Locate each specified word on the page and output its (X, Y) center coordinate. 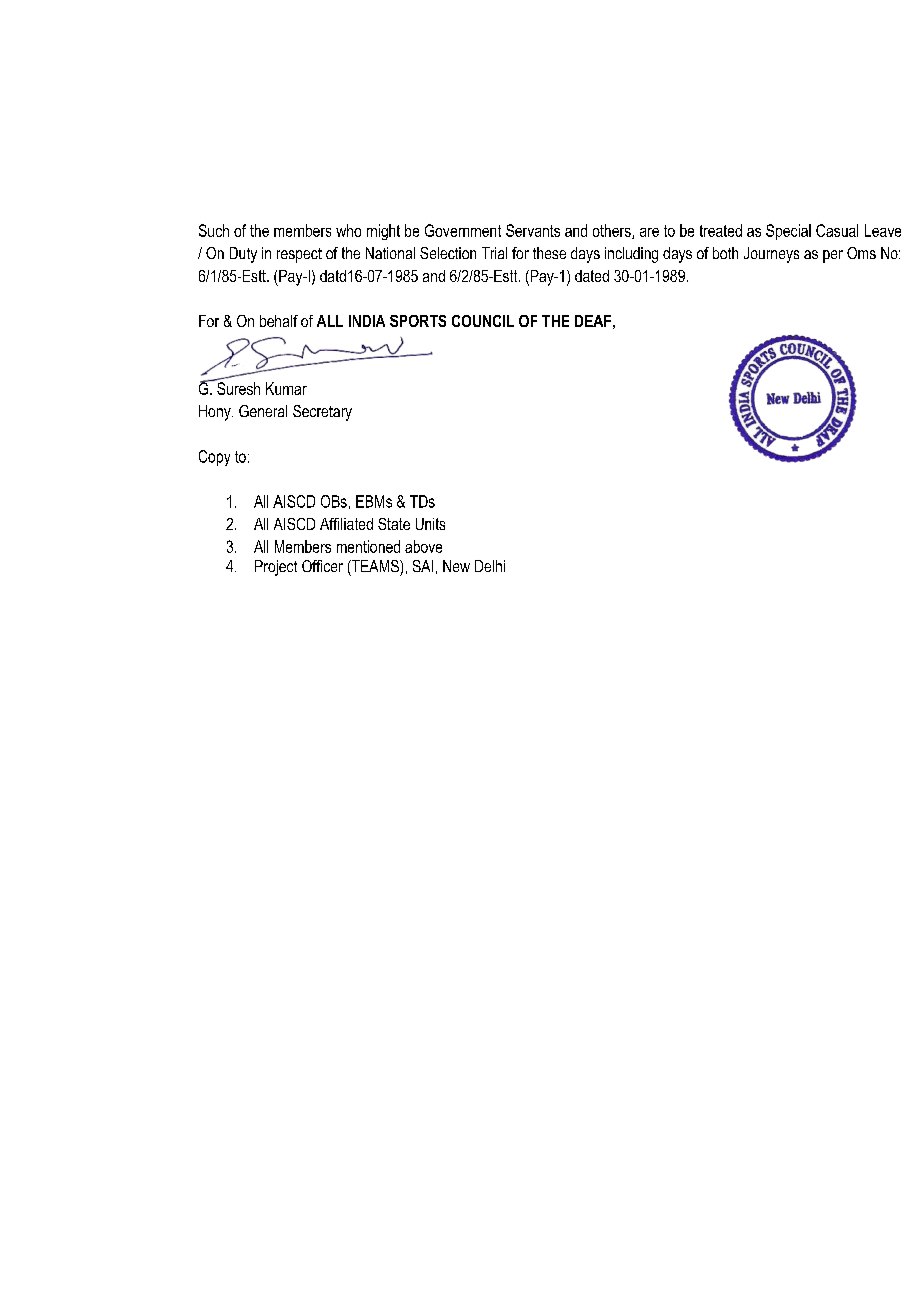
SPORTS (418, 321)
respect (299, 255)
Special (788, 232)
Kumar (286, 388)
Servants (533, 230)
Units (430, 524)
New (456, 566)
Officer (322, 566)
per (833, 256)
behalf (279, 321)
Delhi (490, 566)
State (394, 524)
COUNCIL (483, 321)
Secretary (322, 413)
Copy (214, 458)
